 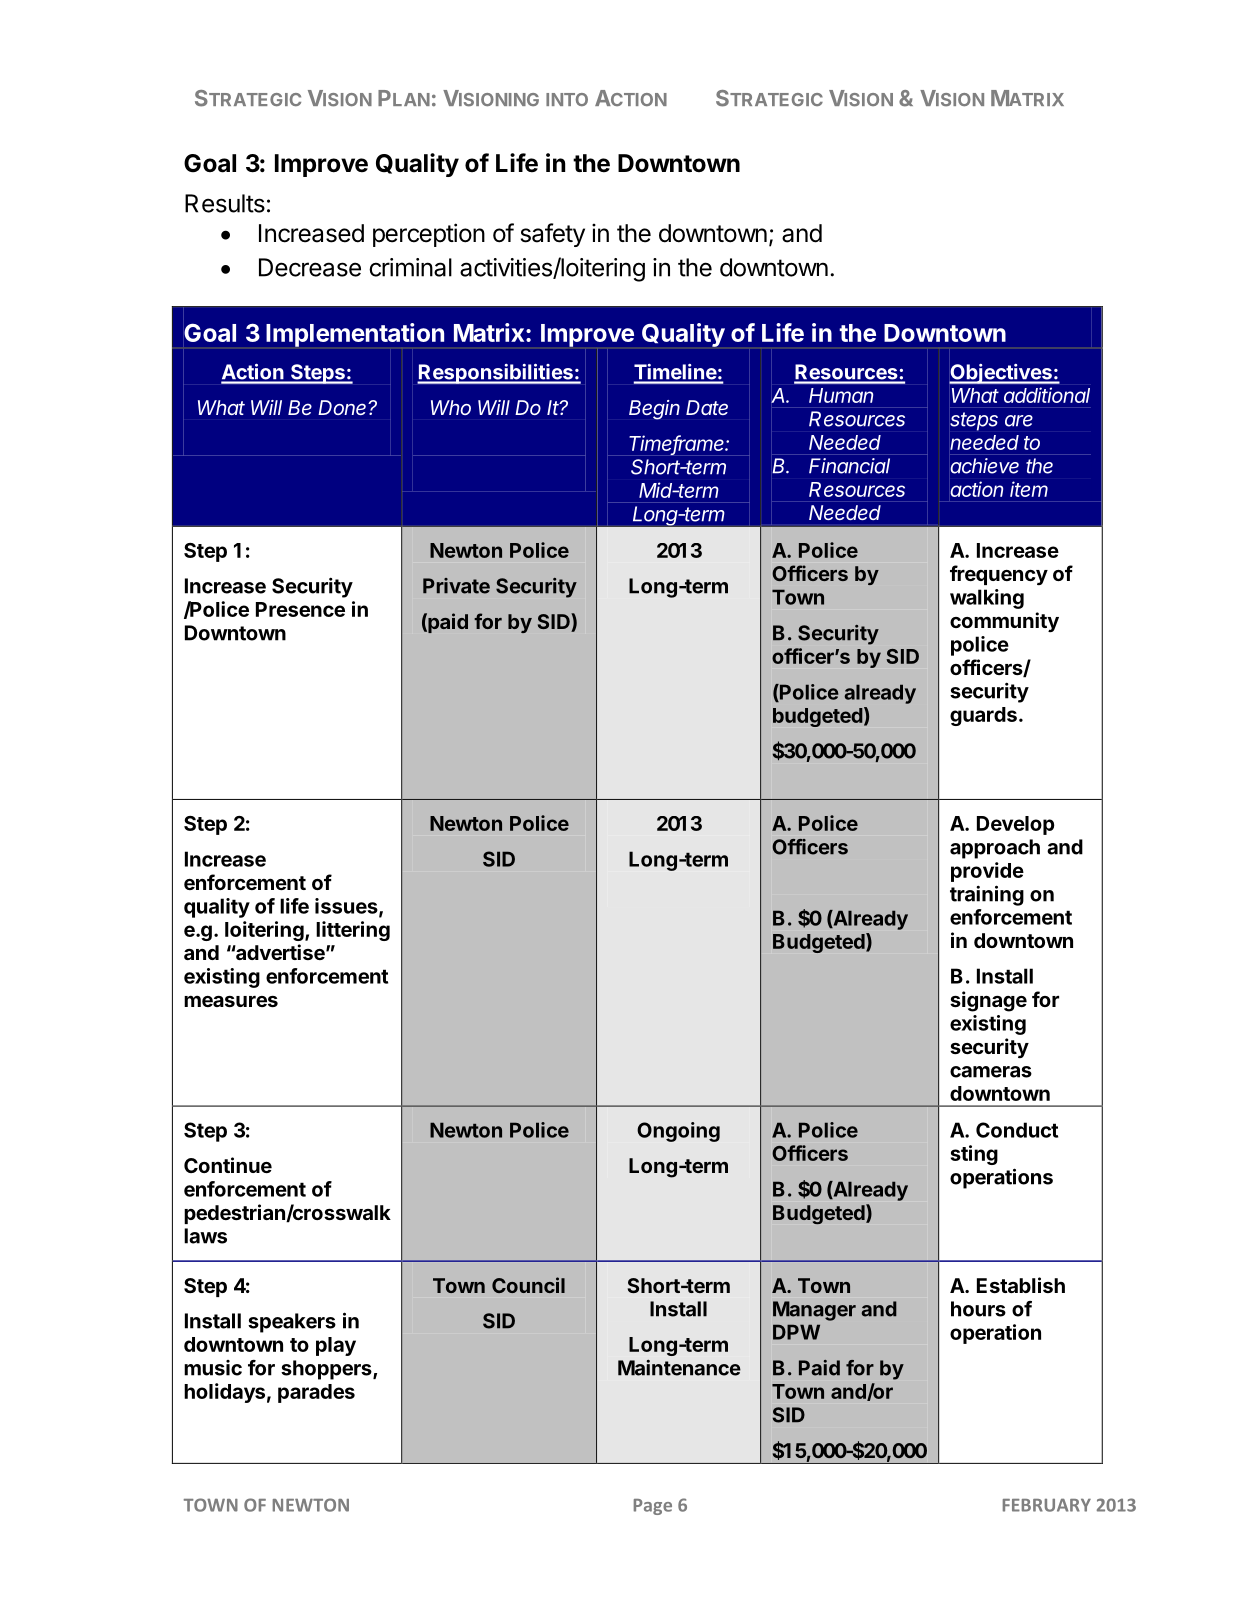 What do you see at coordinates (225, 203) in the screenshot?
I see `Results` at bounding box center [225, 203].
